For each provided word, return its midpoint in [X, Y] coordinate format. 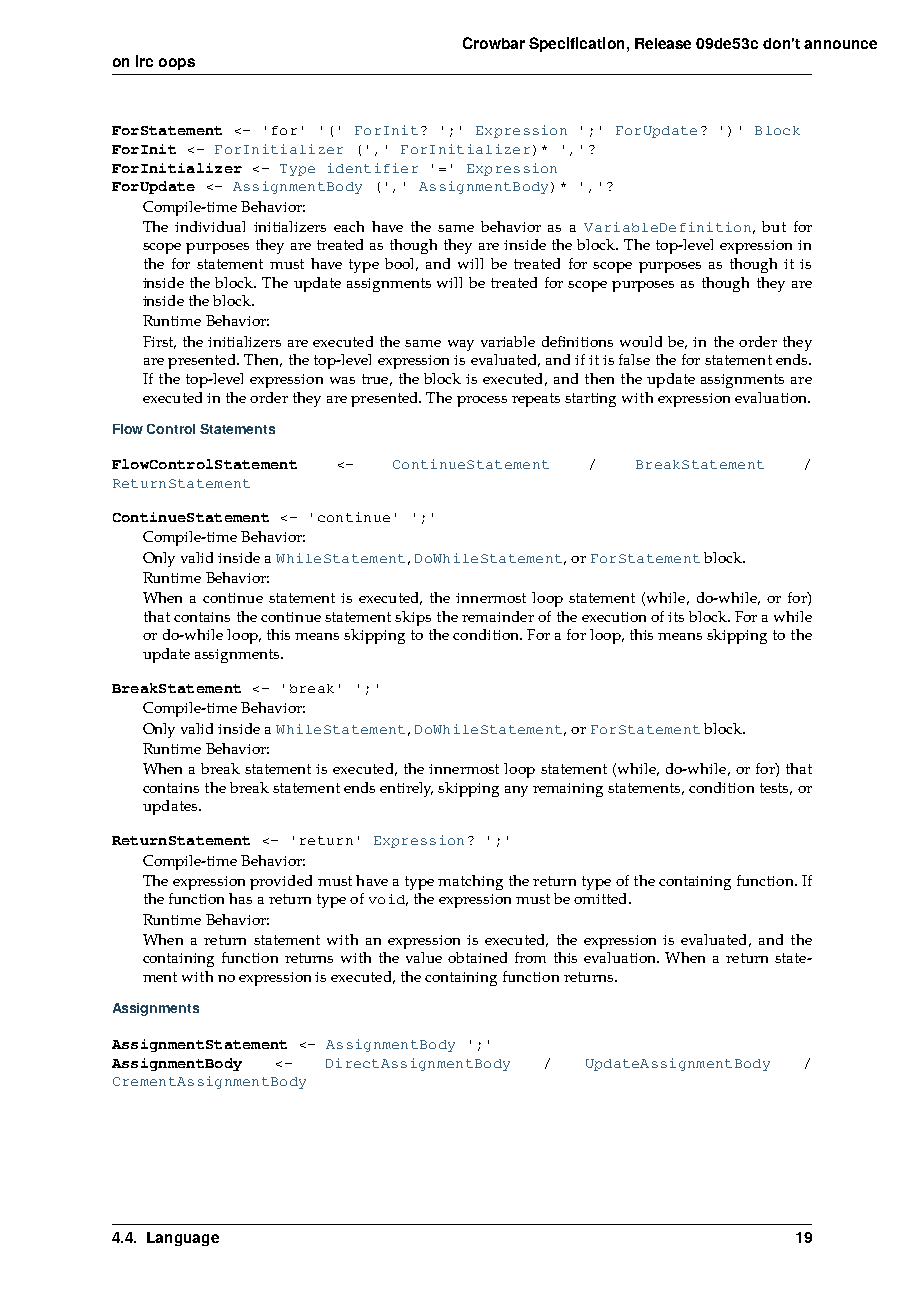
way [461, 345]
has [240, 898]
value [424, 957]
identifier [373, 168]
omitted [602, 898]
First [159, 342]
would [641, 341]
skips [413, 618]
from [530, 957]
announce [840, 44]
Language [183, 1239]
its [676, 617]
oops [177, 64]
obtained [477, 957]
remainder [498, 616]
